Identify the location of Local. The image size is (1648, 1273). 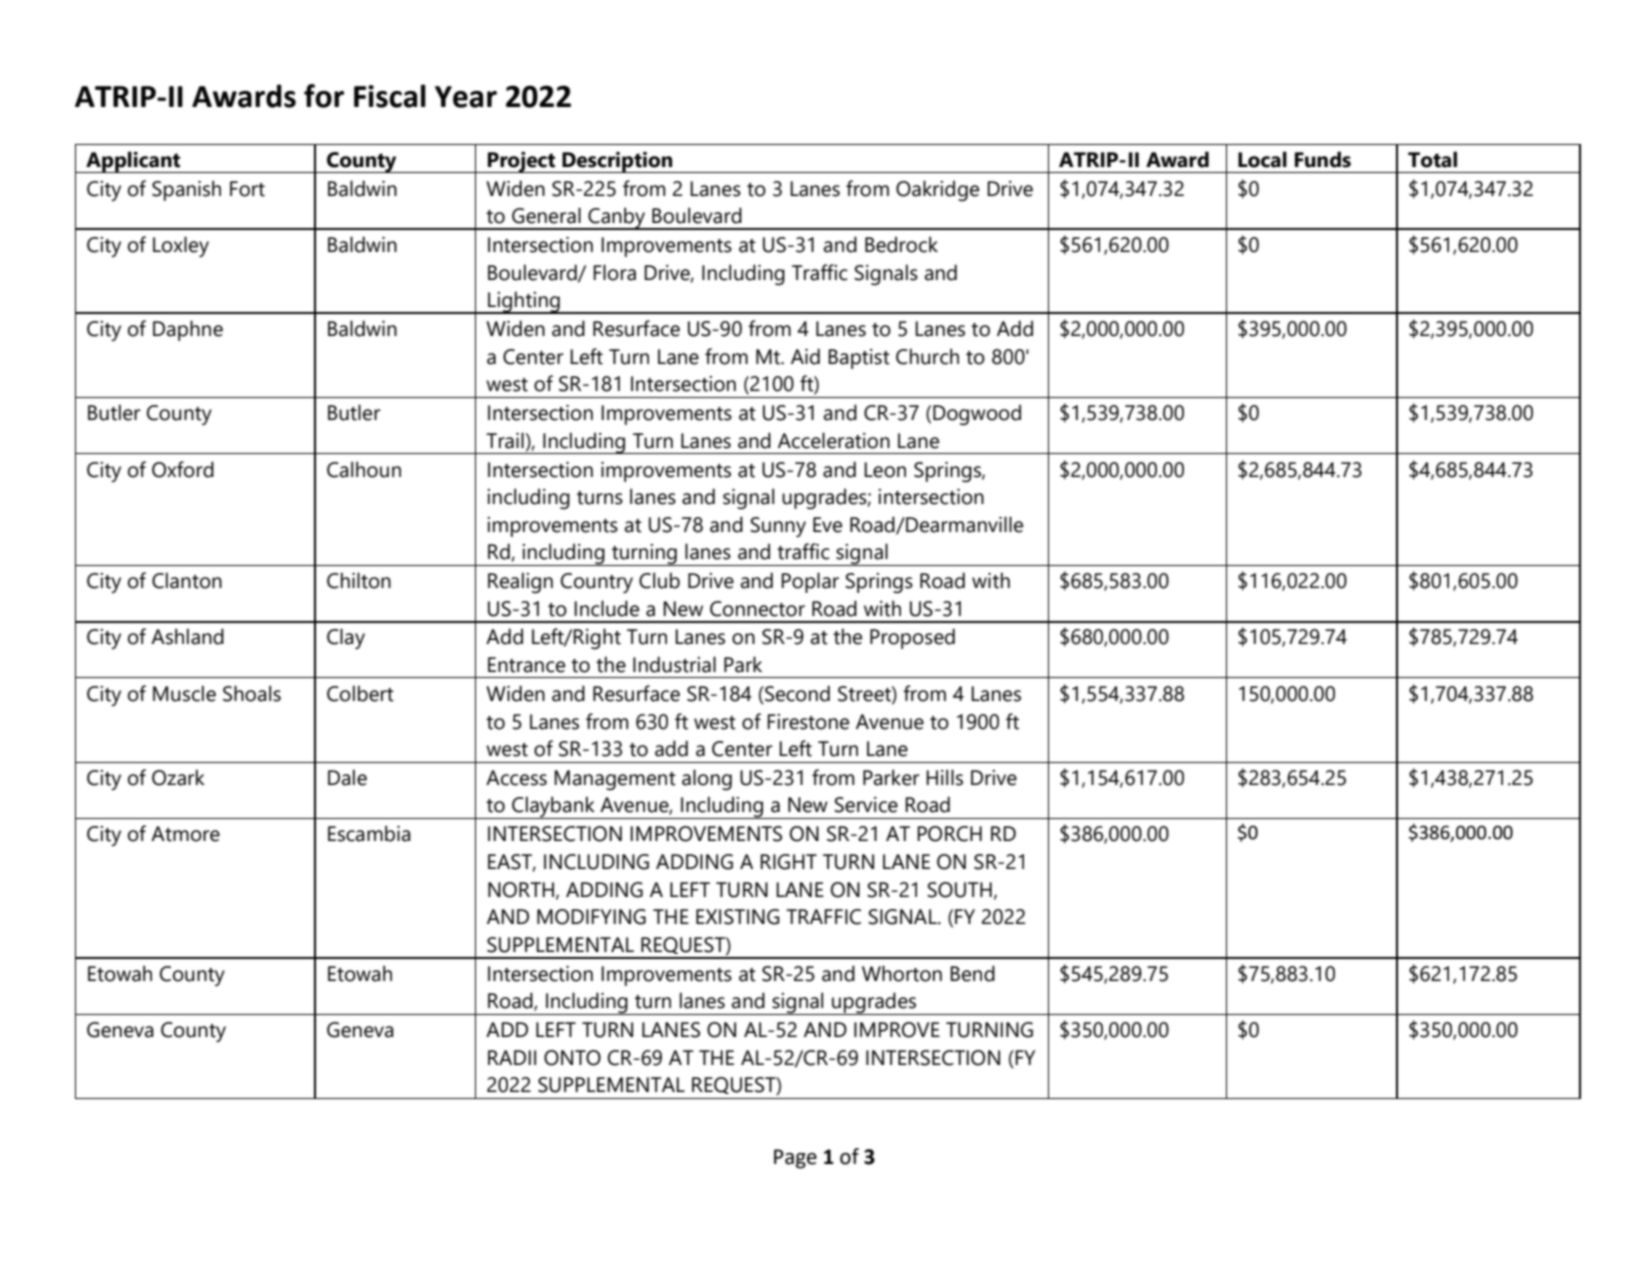
(1262, 159).
